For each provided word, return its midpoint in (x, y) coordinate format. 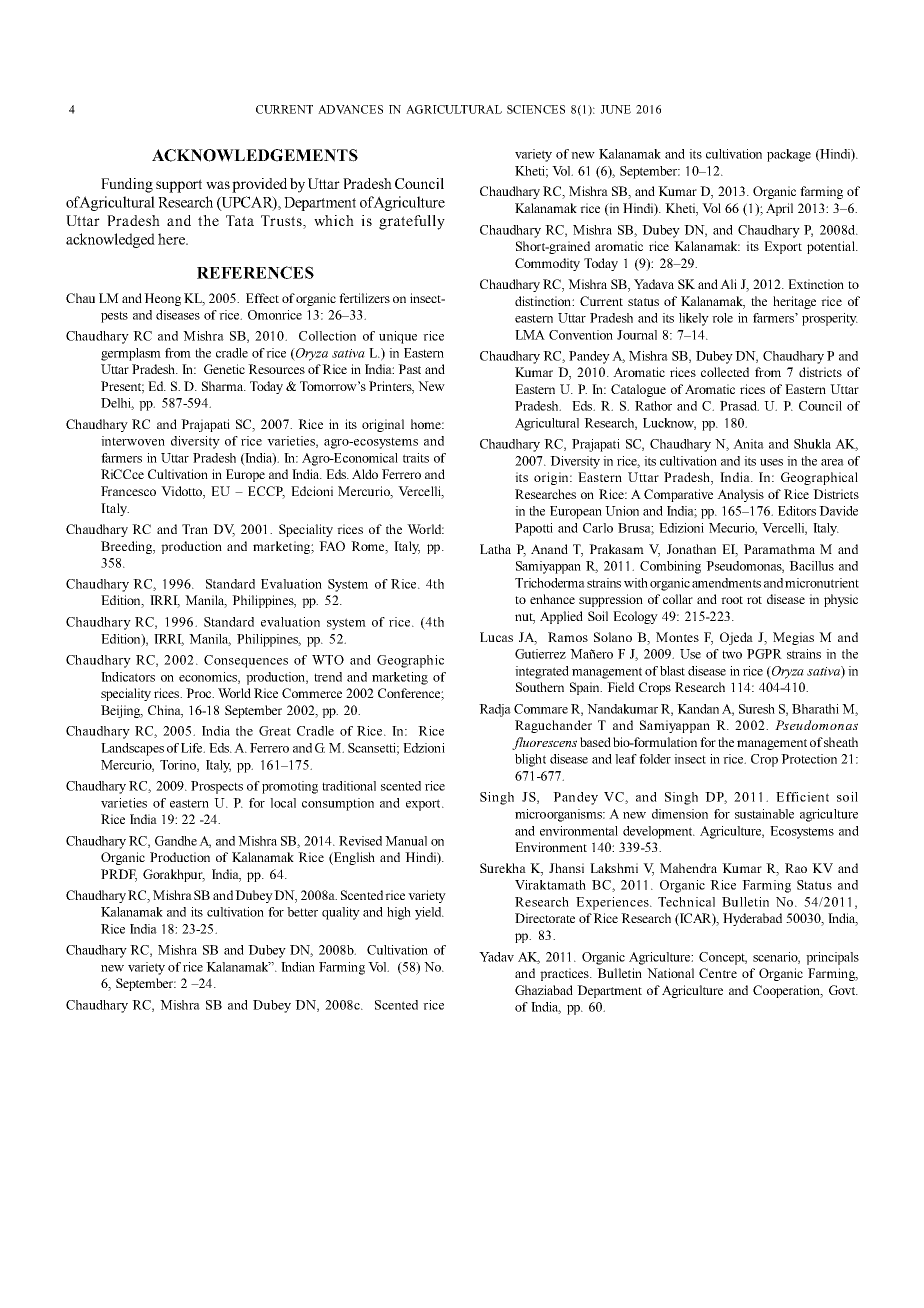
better (302, 912)
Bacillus (811, 566)
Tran (195, 529)
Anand (549, 549)
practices (565, 974)
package (789, 155)
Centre (718, 973)
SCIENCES (536, 109)
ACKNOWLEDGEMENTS (255, 155)
